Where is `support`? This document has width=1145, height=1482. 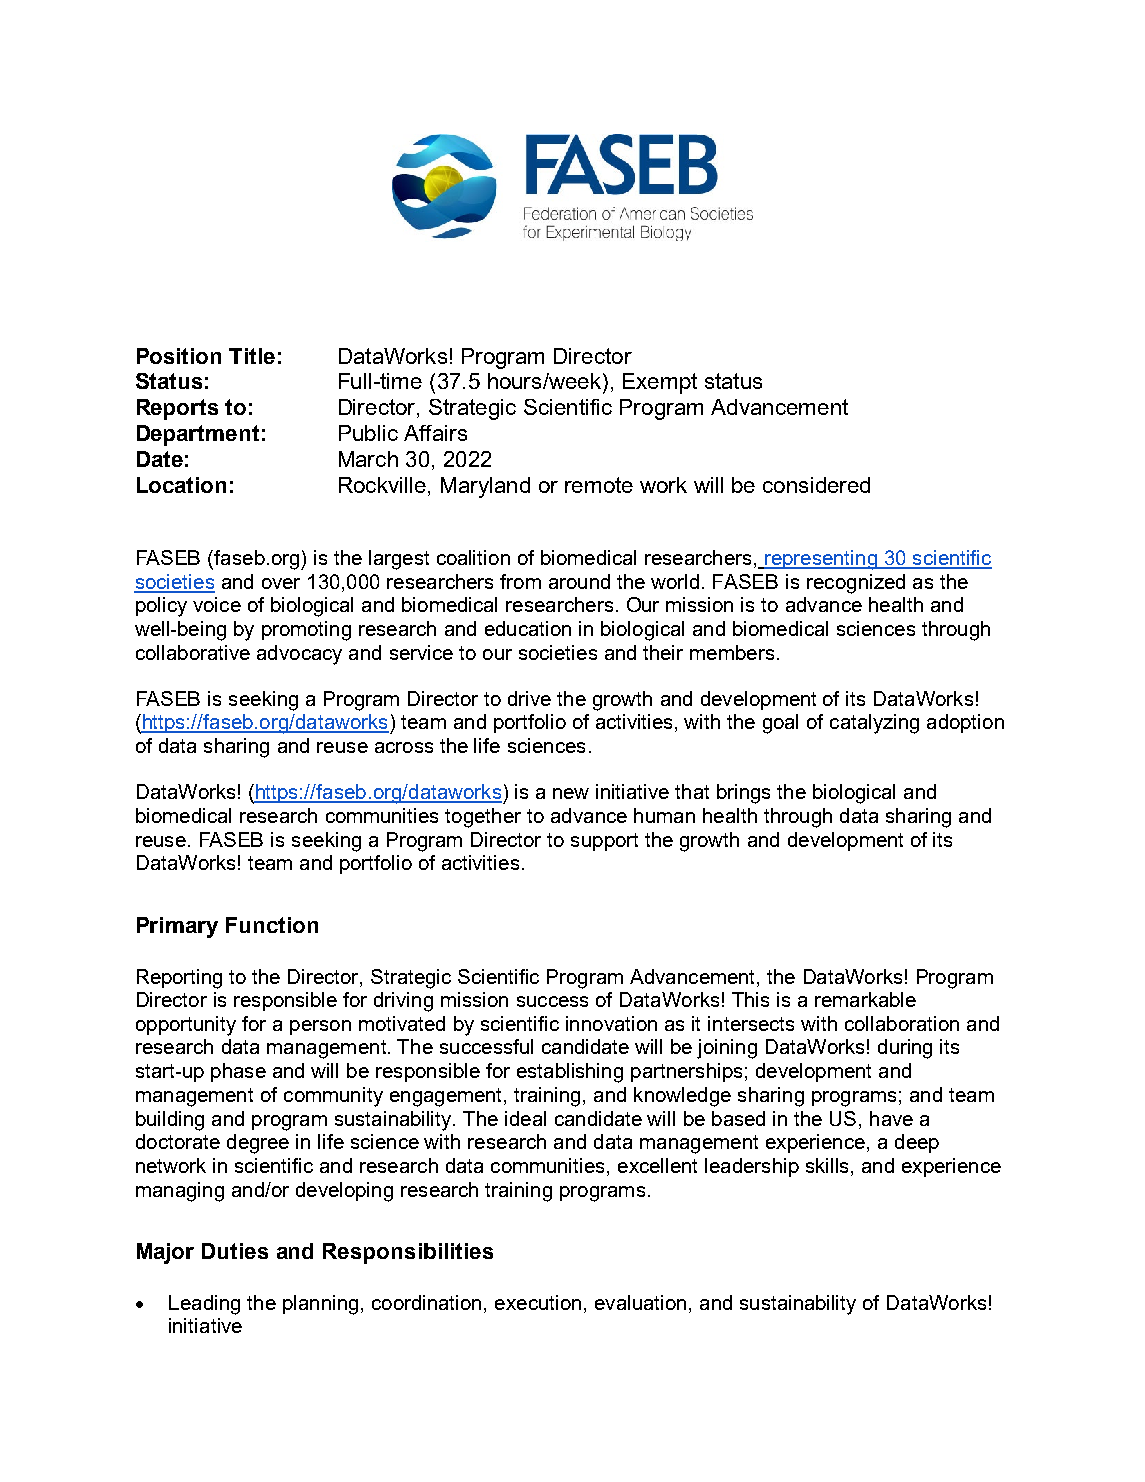
support is located at coordinates (604, 842).
